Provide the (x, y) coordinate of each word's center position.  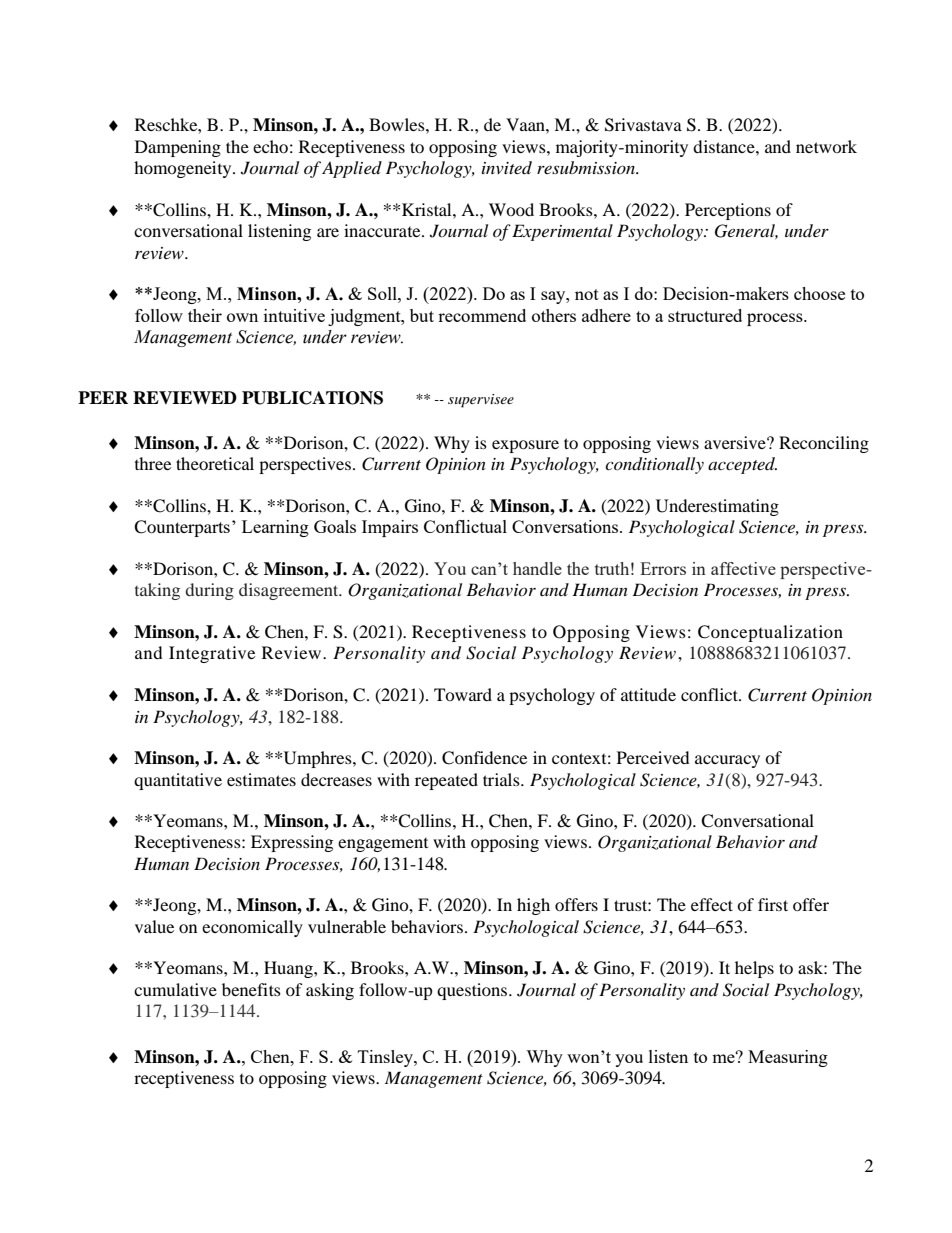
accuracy (727, 761)
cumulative (175, 989)
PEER (103, 397)
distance (725, 146)
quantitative (178, 781)
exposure (525, 446)
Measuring (788, 1058)
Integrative (212, 654)
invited (507, 167)
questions (473, 991)
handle (537, 568)
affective (743, 568)
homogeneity (184, 169)
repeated (446, 781)
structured (705, 315)
